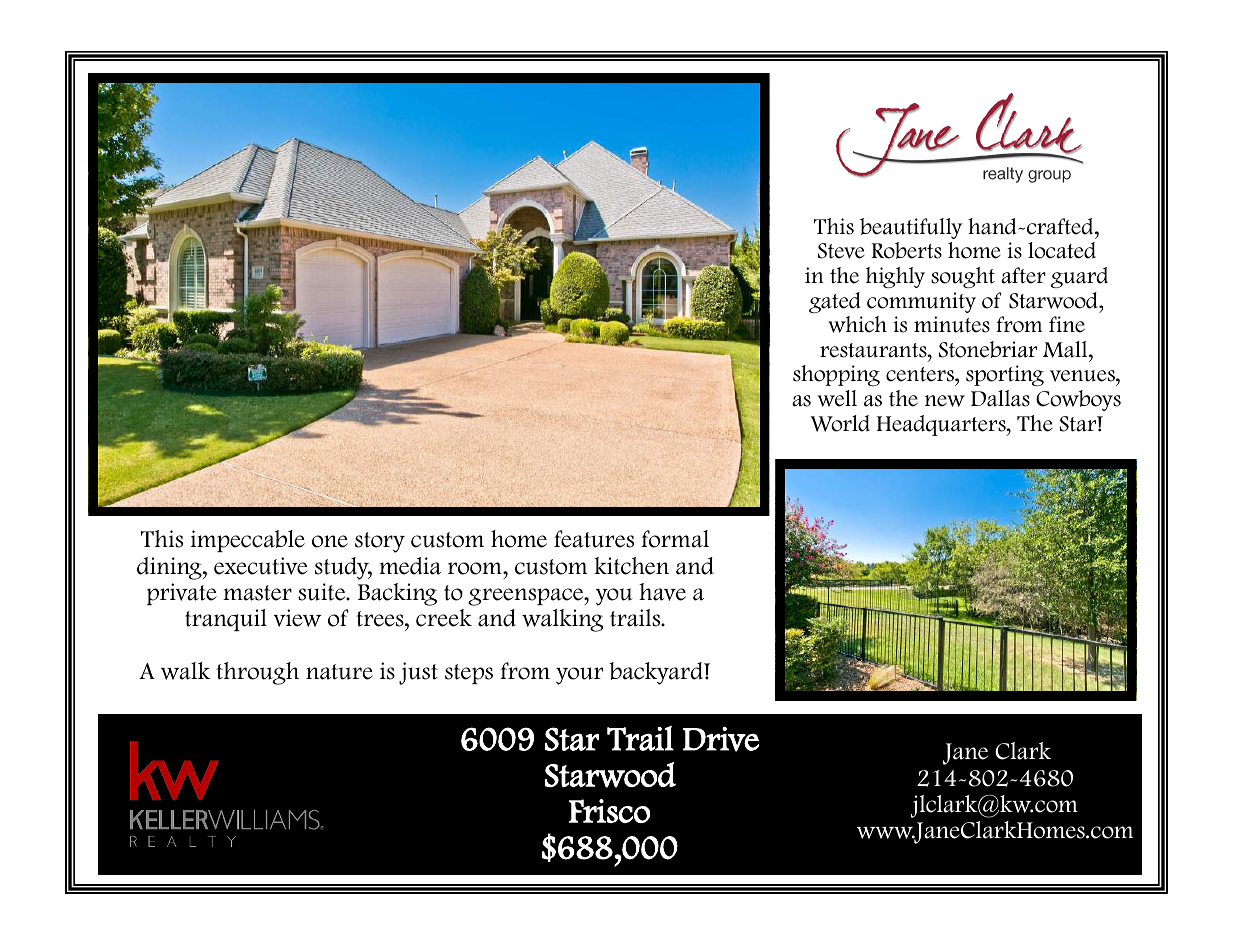  What do you see at coordinates (579, 676) in the screenshot?
I see `your` at bounding box center [579, 676].
